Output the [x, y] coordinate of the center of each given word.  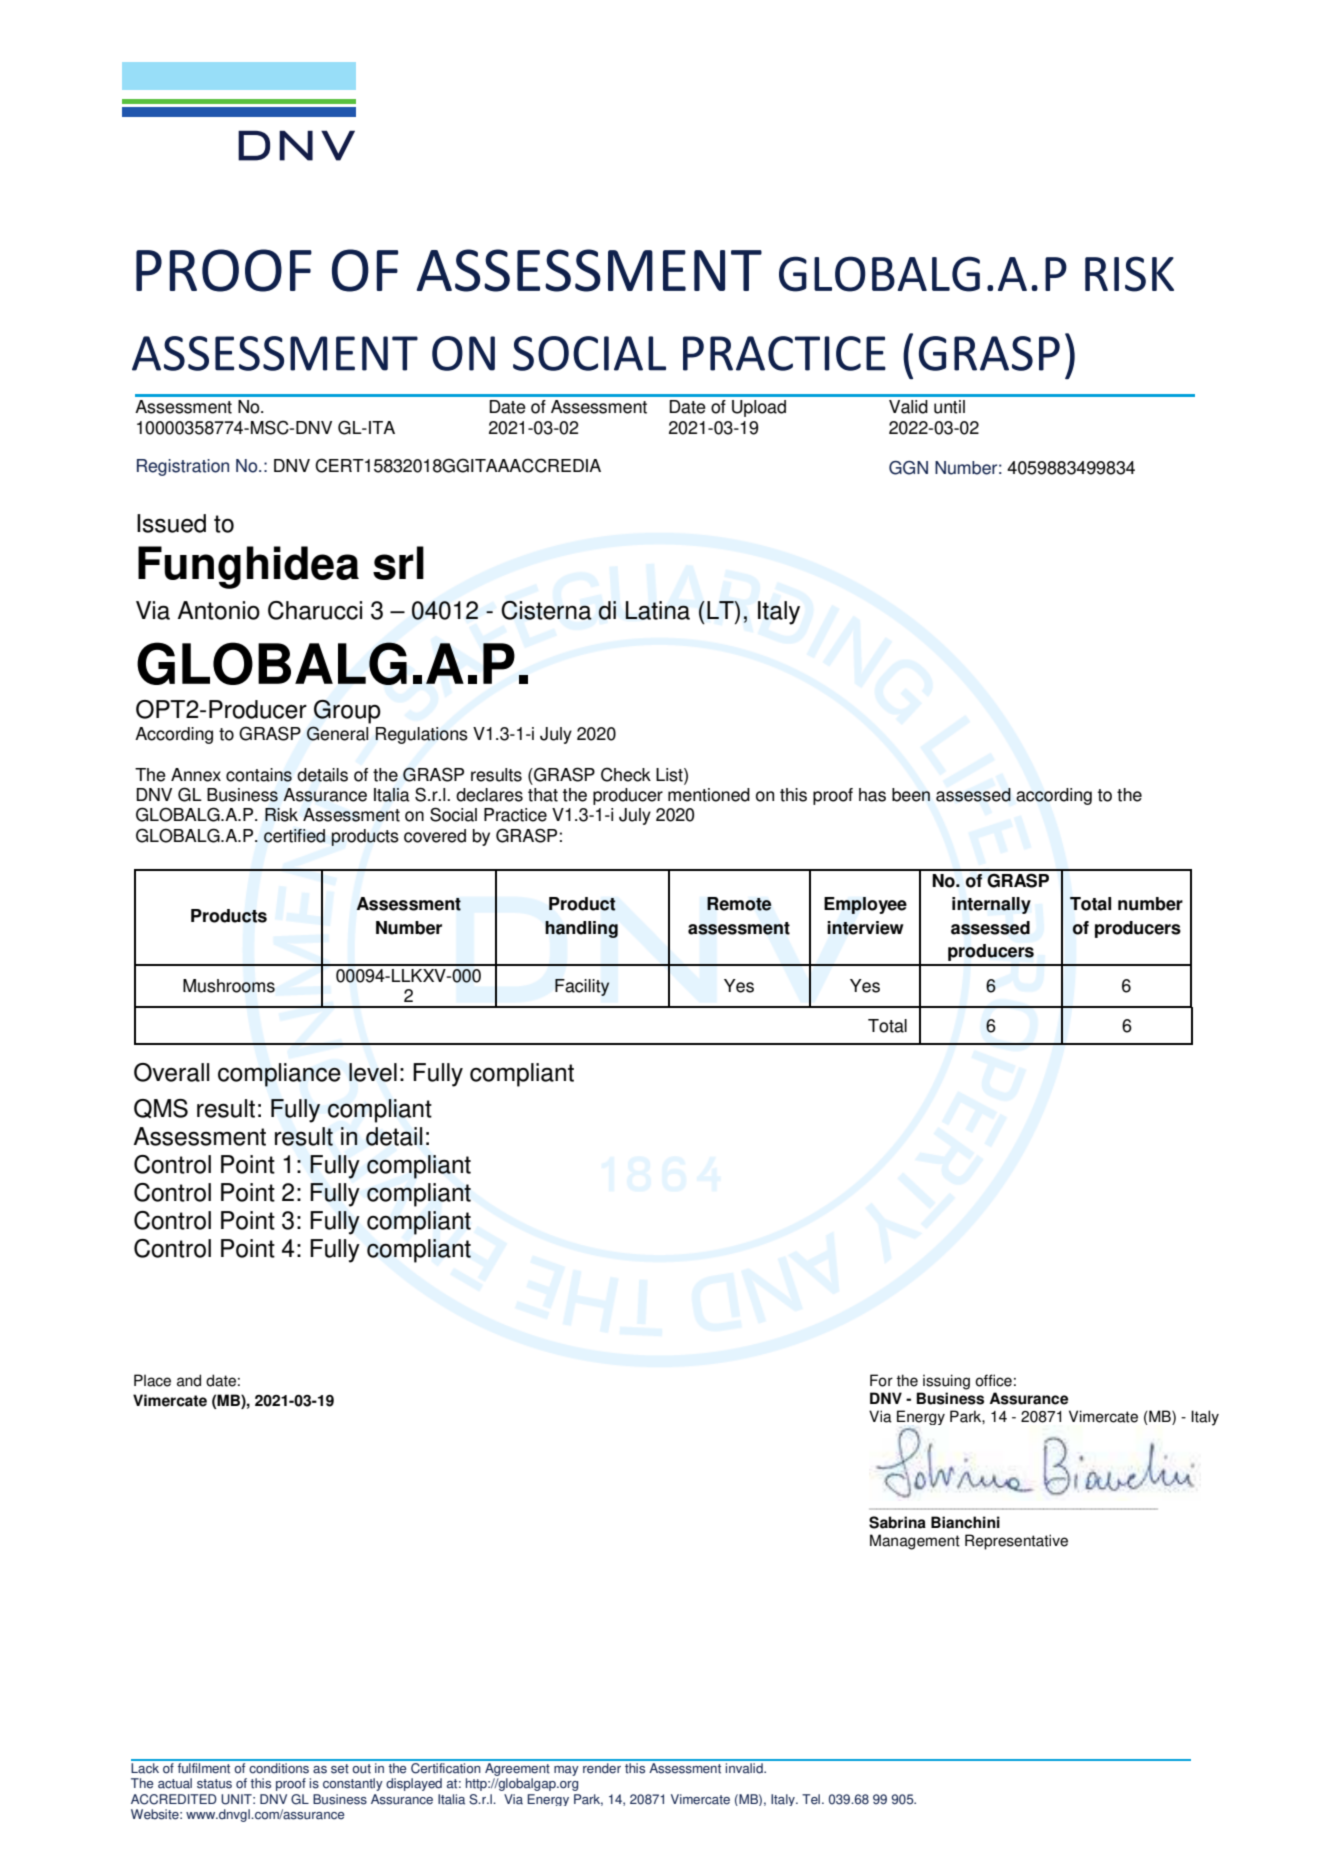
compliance [279, 1075]
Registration [183, 467]
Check [626, 774]
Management [915, 1542]
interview [865, 928]
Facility [582, 987]
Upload [759, 408]
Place [152, 1380]
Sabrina [897, 1522]
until [949, 407]
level [373, 1072]
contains [259, 775]
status [214, 1784]
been [911, 795]
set [340, 1769]
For [881, 1380]
